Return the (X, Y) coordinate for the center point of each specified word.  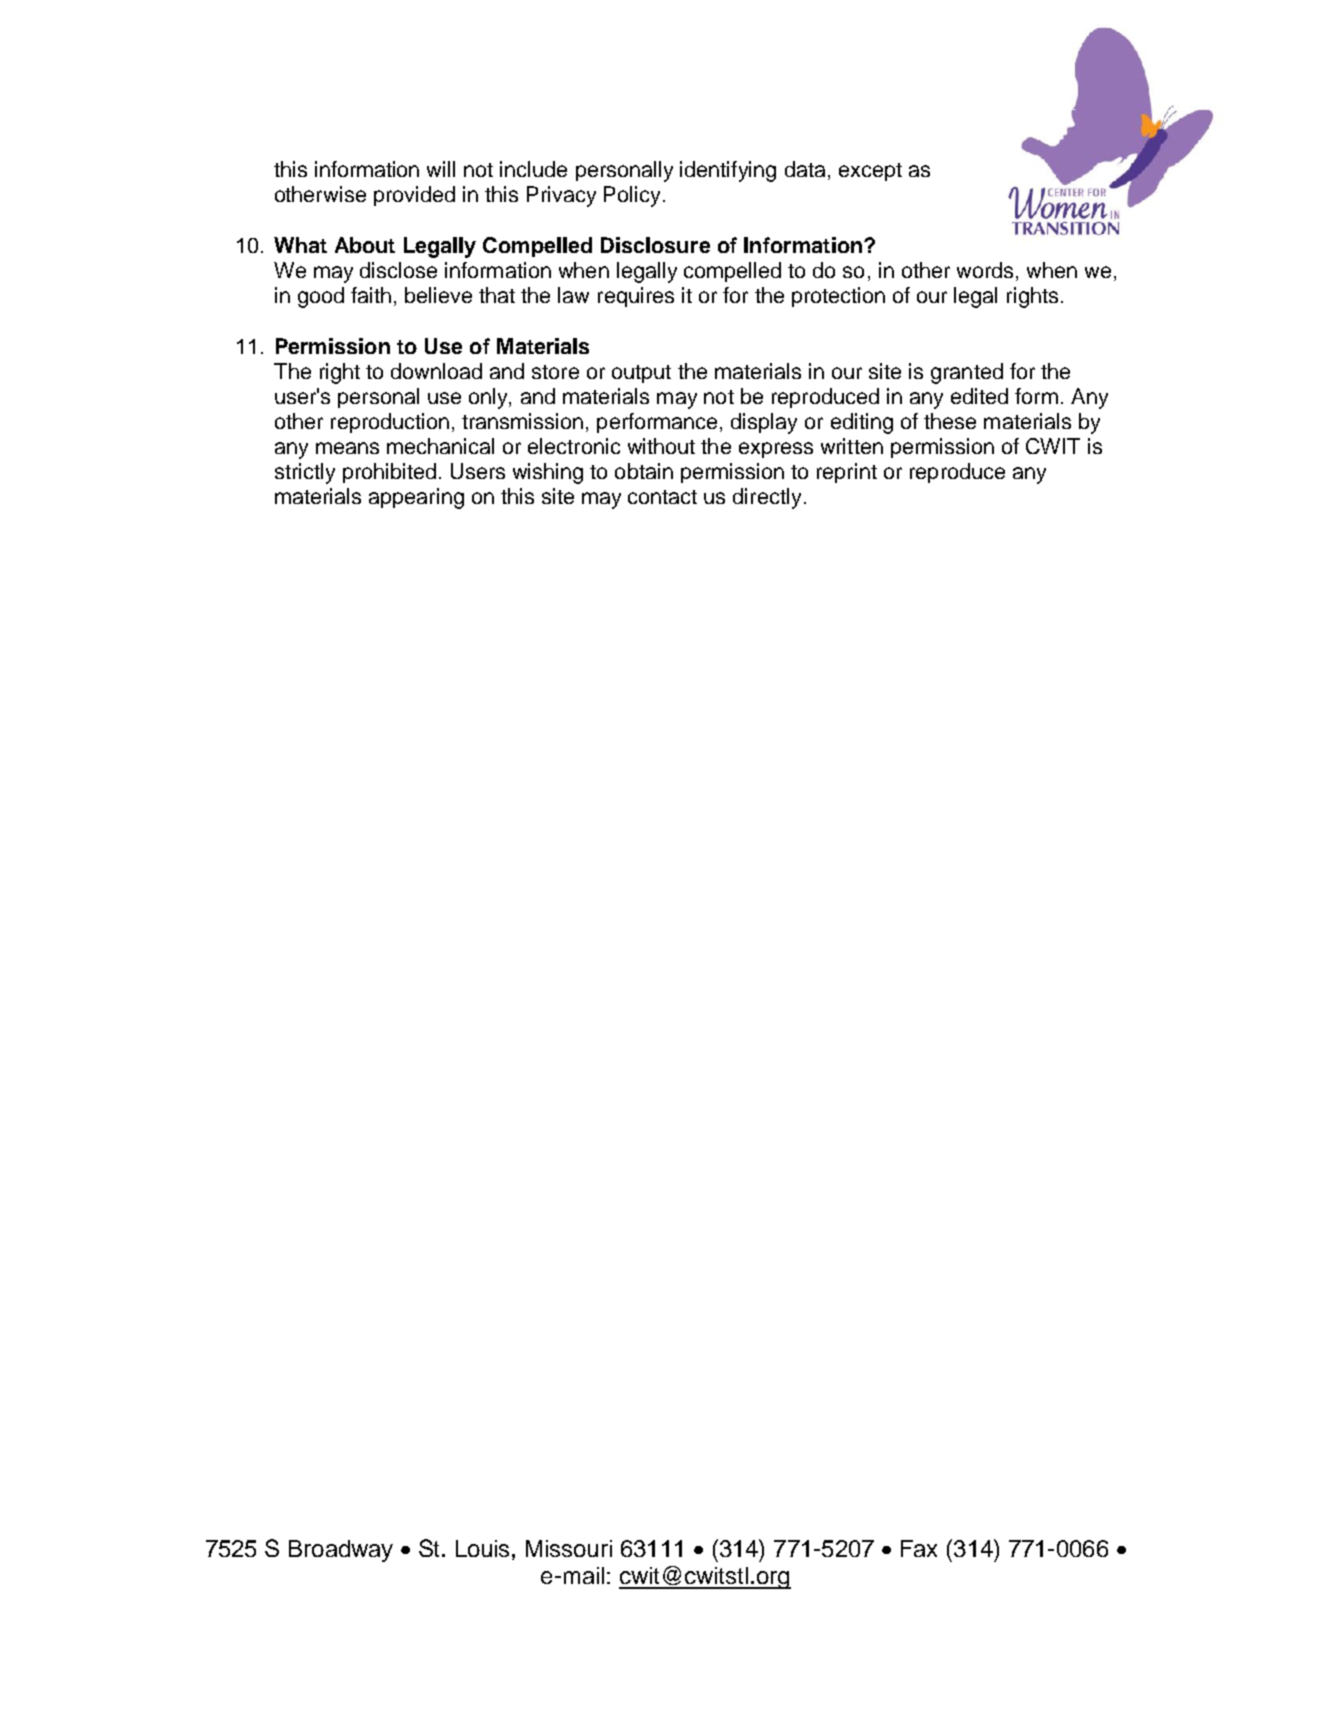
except (870, 172)
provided (414, 196)
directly (767, 498)
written (852, 446)
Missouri (569, 1548)
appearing (416, 498)
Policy (632, 196)
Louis (482, 1548)
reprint (847, 473)
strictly (305, 473)
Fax (919, 1548)
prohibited (389, 473)
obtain (644, 471)
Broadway (341, 1551)
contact (662, 497)
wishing (548, 473)
